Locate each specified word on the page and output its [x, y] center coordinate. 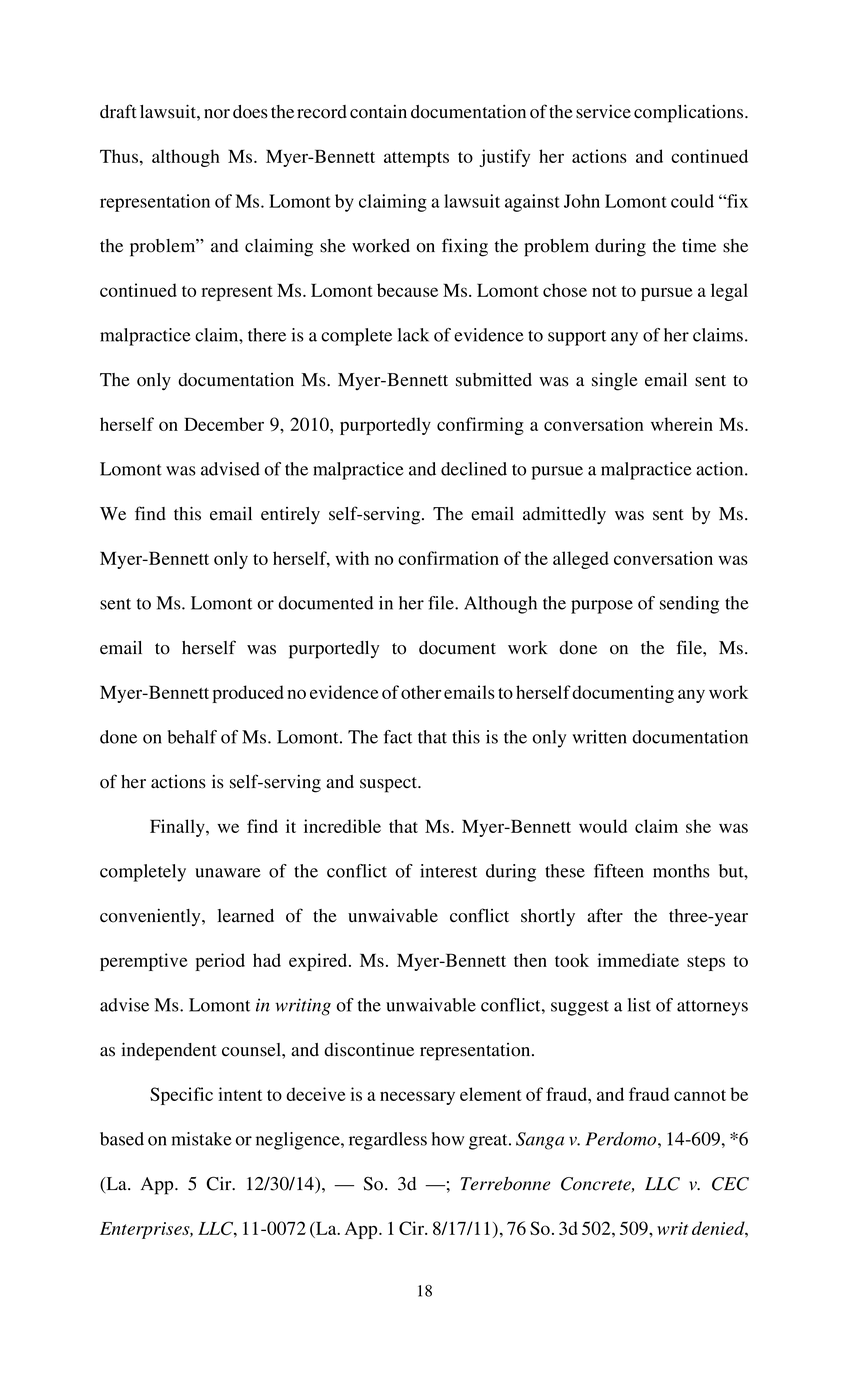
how [448, 1139]
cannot [700, 1095]
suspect [389, 785]
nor [217, 114]
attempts [416, 159]
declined [474, 469]
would [603, 826]
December [224, 424]
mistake [202, 1139]
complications [690, 114]
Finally [178, 828]
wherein [682, 424]
